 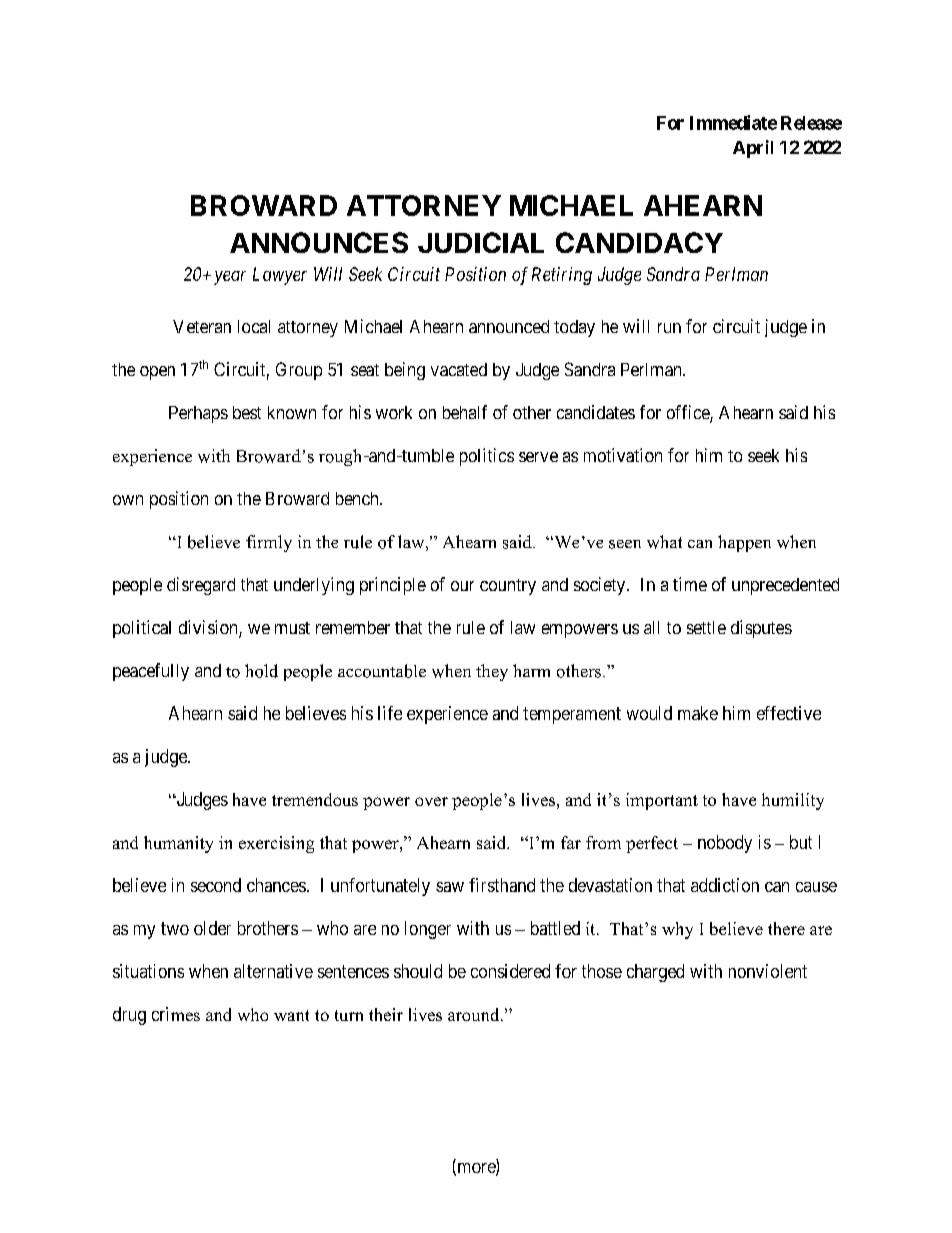 What do you see at coordinates (753, 149) in the screenshot?
I see `April` at bounding box center [753, 149].
